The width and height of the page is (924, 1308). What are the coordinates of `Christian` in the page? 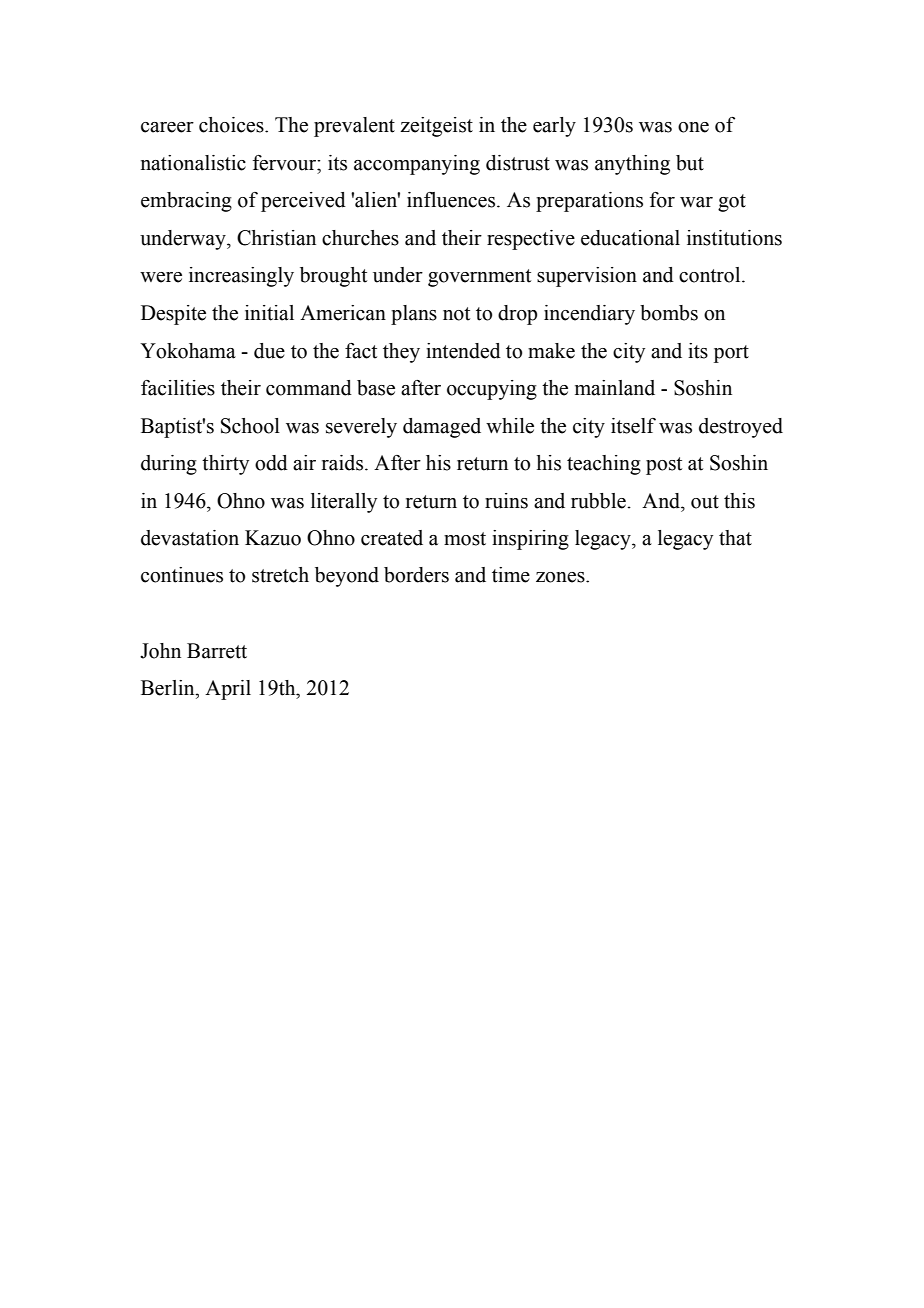 It's located at (276, 238).
